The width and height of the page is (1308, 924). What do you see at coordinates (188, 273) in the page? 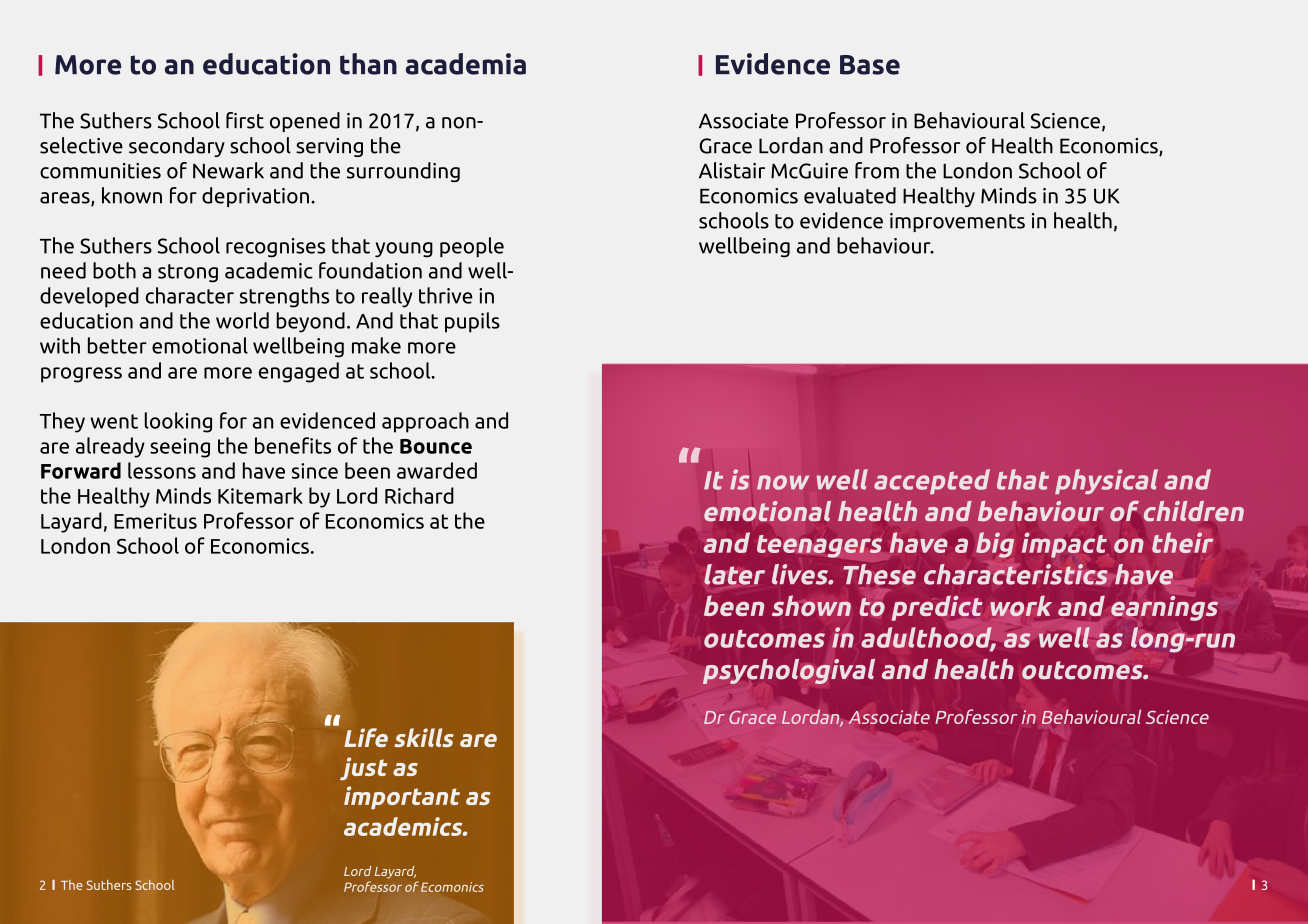
I see `strong` at bounding box center [188, 273].
